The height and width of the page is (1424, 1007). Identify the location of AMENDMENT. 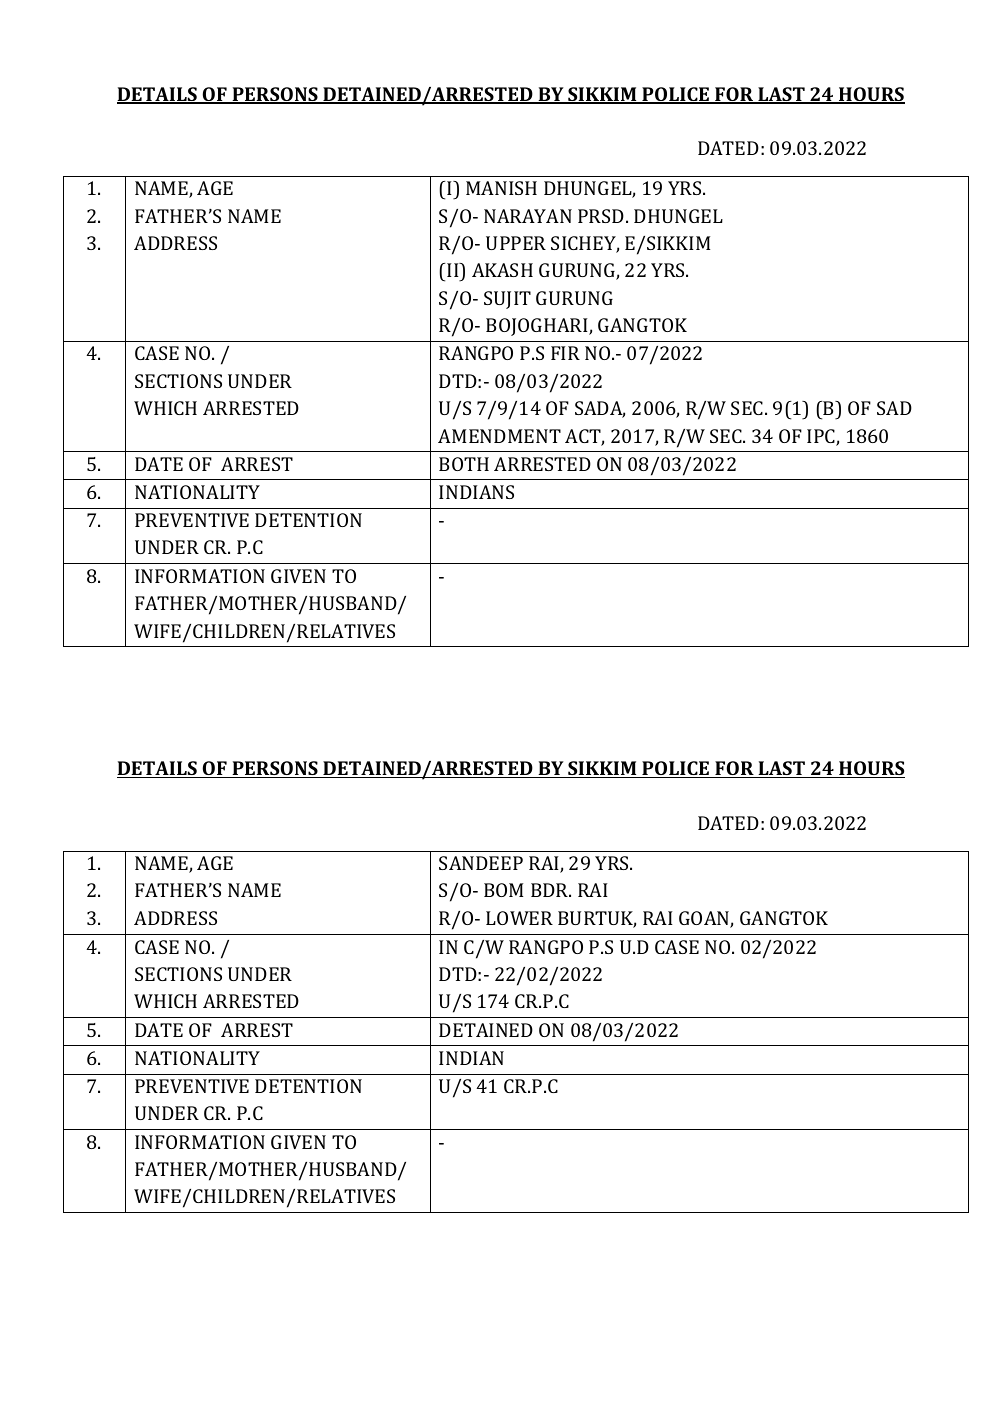
(499, 436).
